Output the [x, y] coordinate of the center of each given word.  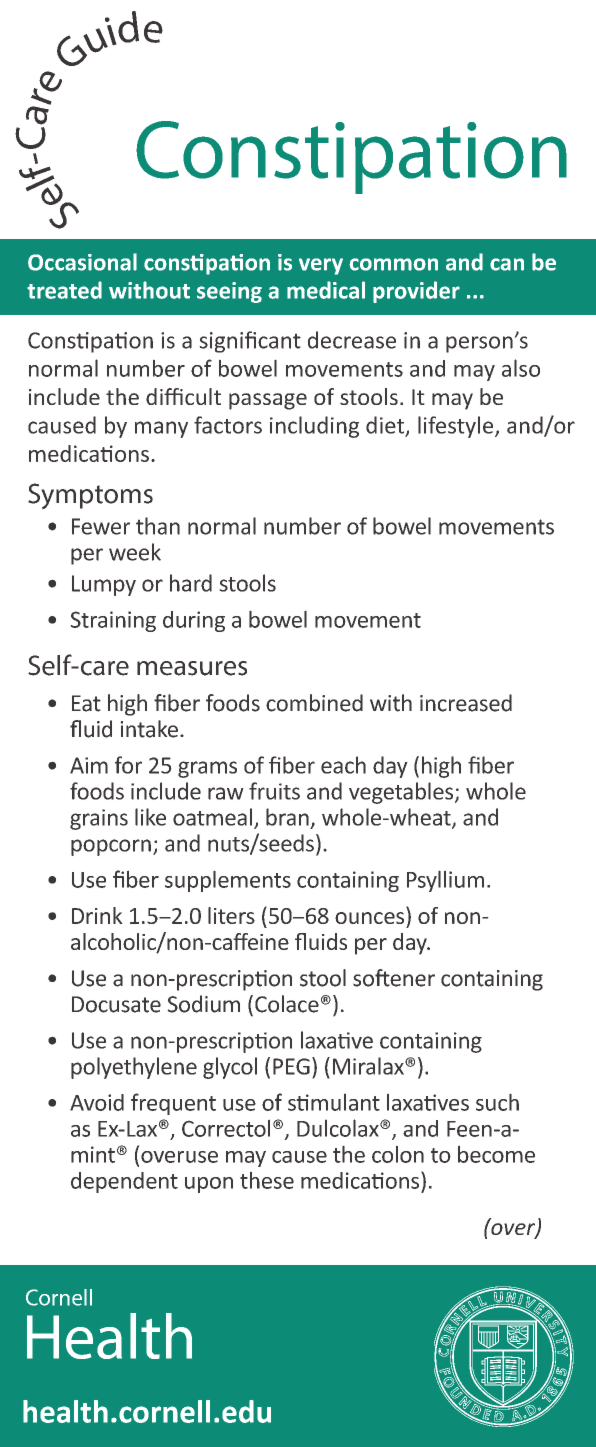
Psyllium [445, 881]
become [496, 1154]
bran [287, 817]
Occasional [82, 262]
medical [326, 290]
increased [466, 703]
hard [191, 583]
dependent [124, 1182]
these [267, 1180]
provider [416, 292]
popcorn [111, 847]
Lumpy [104, 585]
